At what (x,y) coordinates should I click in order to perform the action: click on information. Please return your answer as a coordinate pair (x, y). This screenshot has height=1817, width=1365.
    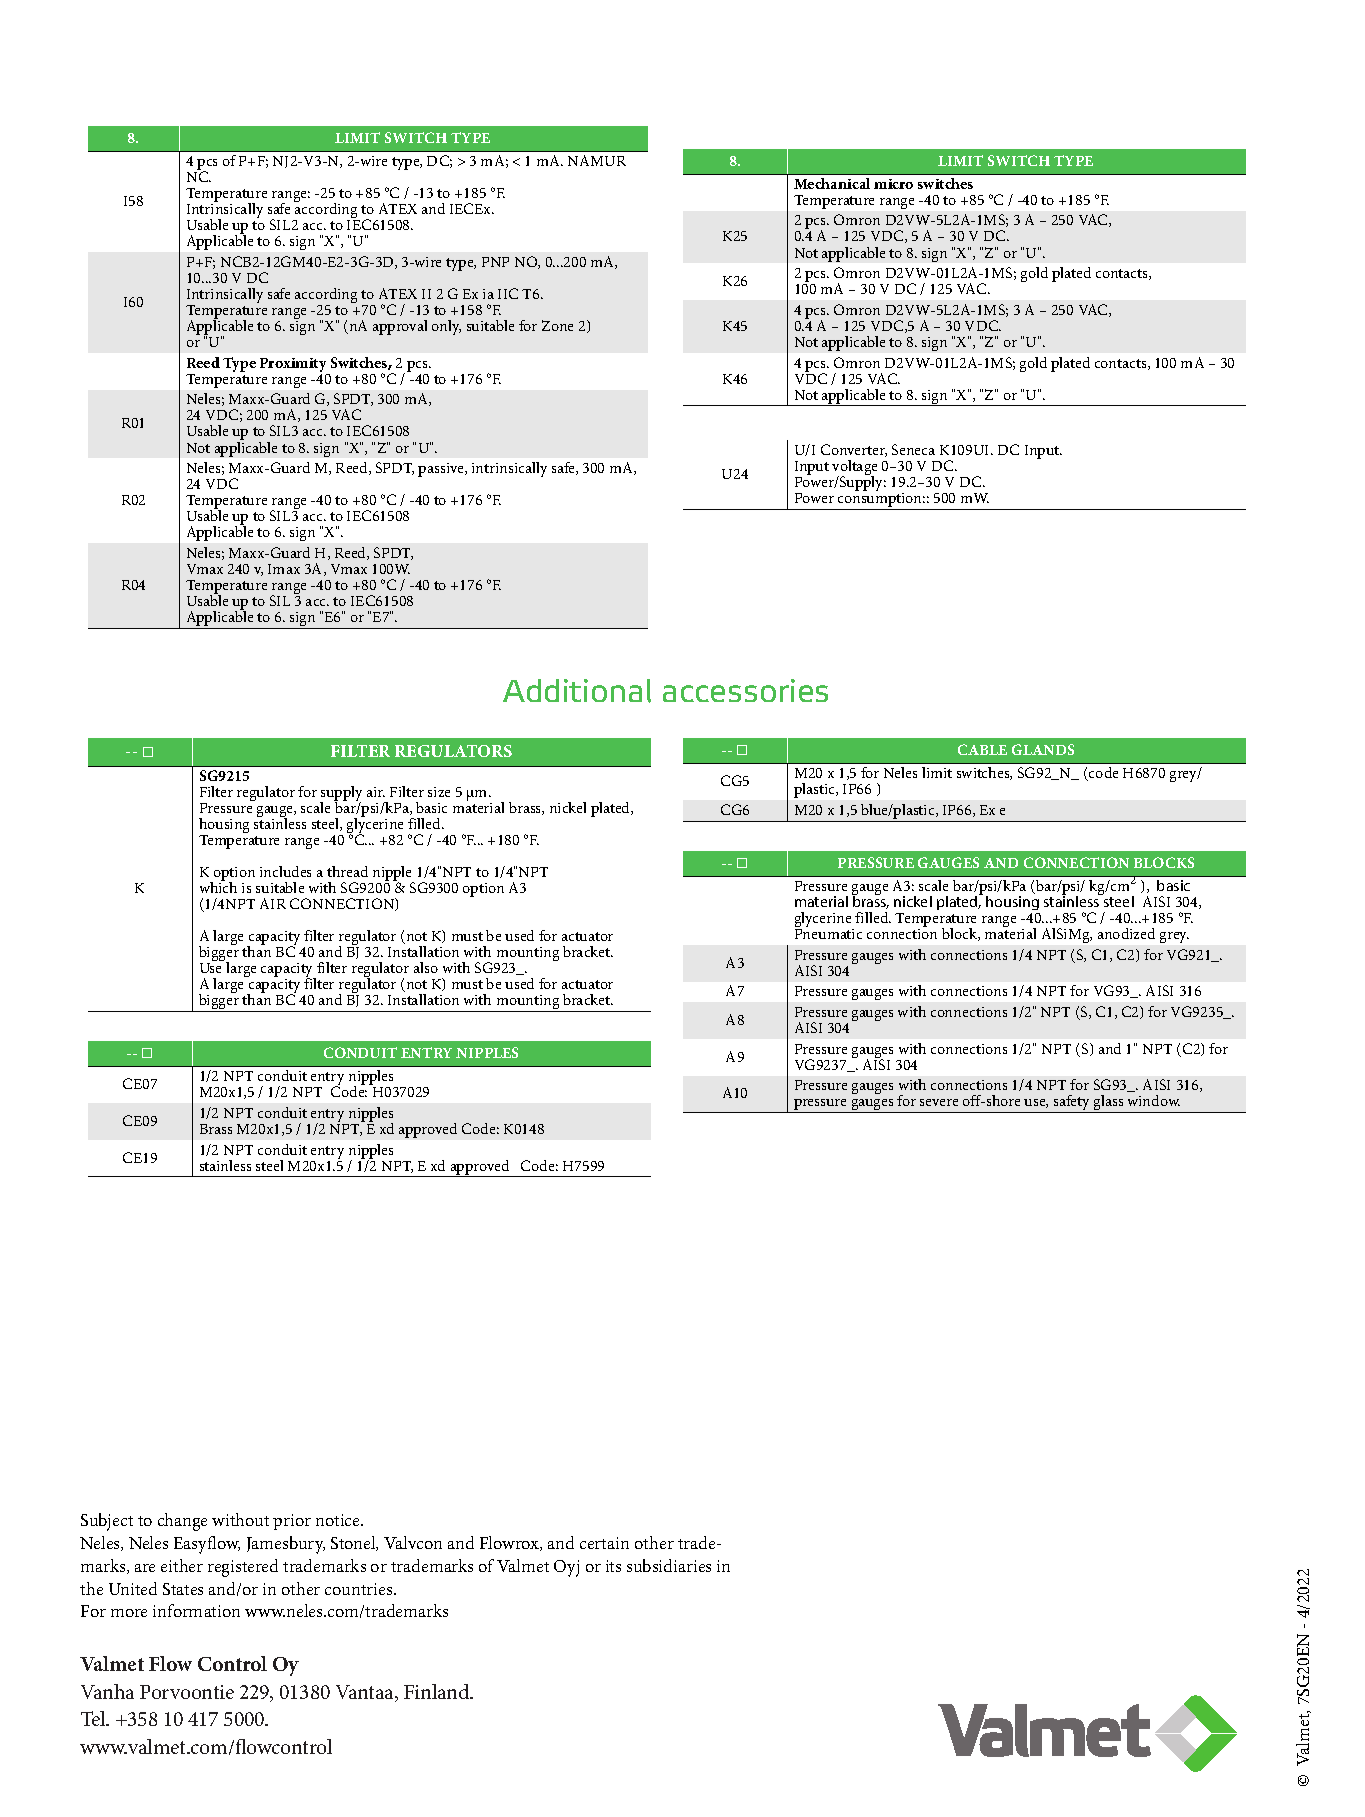
    Looking at the image, I should click on (196, 1610).
